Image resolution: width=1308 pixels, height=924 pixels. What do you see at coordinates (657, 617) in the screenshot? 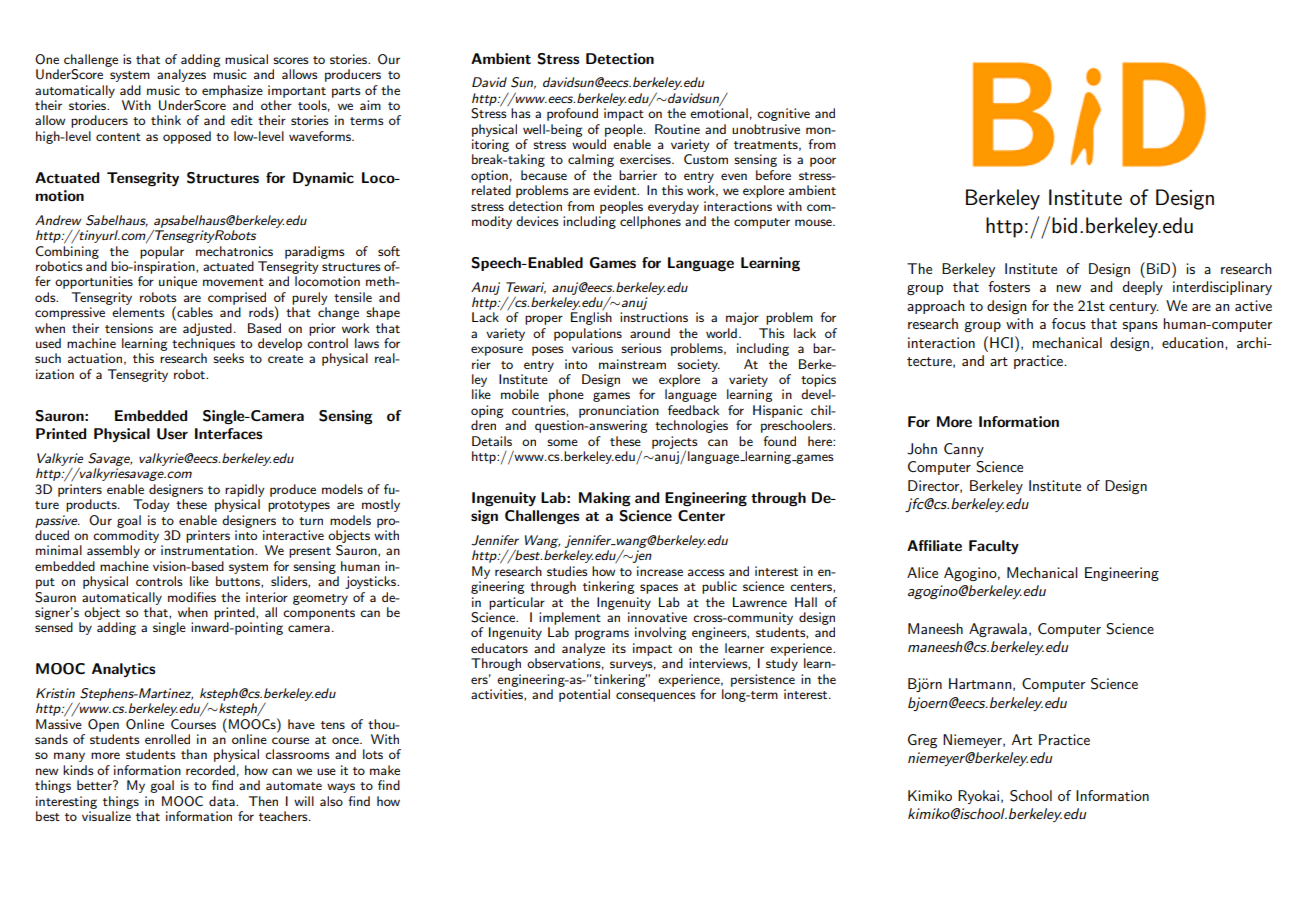
I see `innovative` at bounding box center [657, 617].
